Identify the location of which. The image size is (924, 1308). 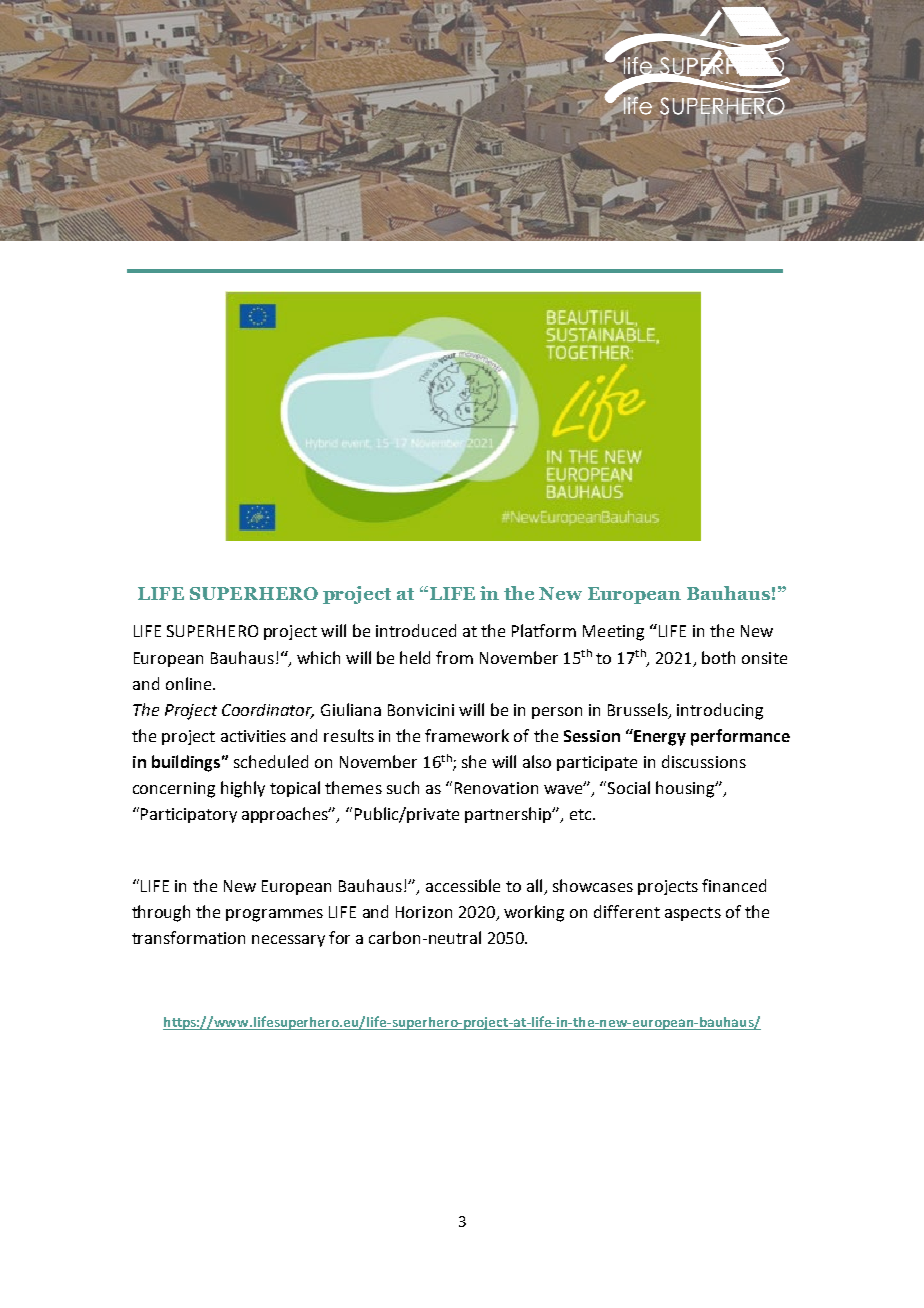
(318, 657).
